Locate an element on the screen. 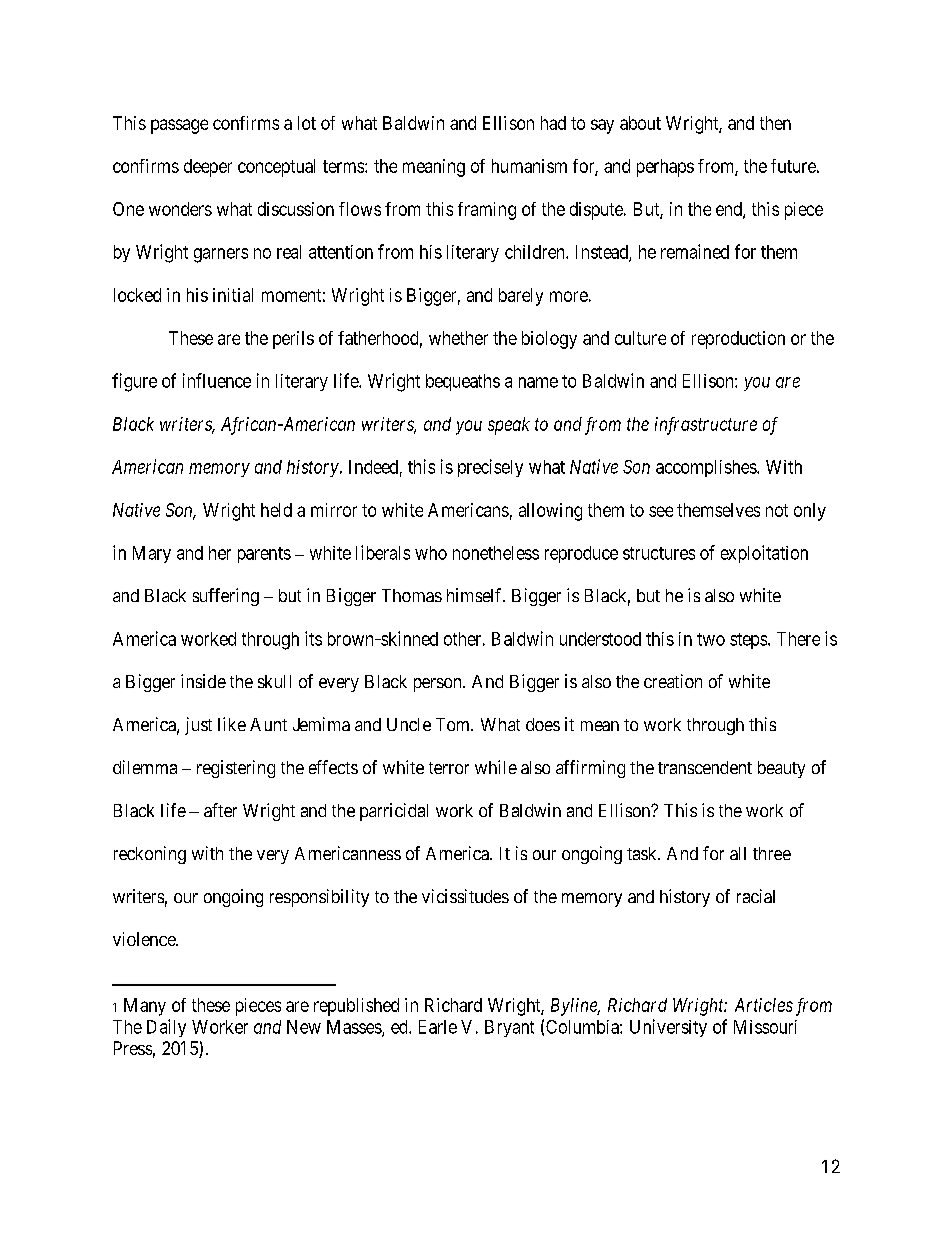 This screenshot has width=952, height=1233. Earle is located at coordinates (438, 1027).
